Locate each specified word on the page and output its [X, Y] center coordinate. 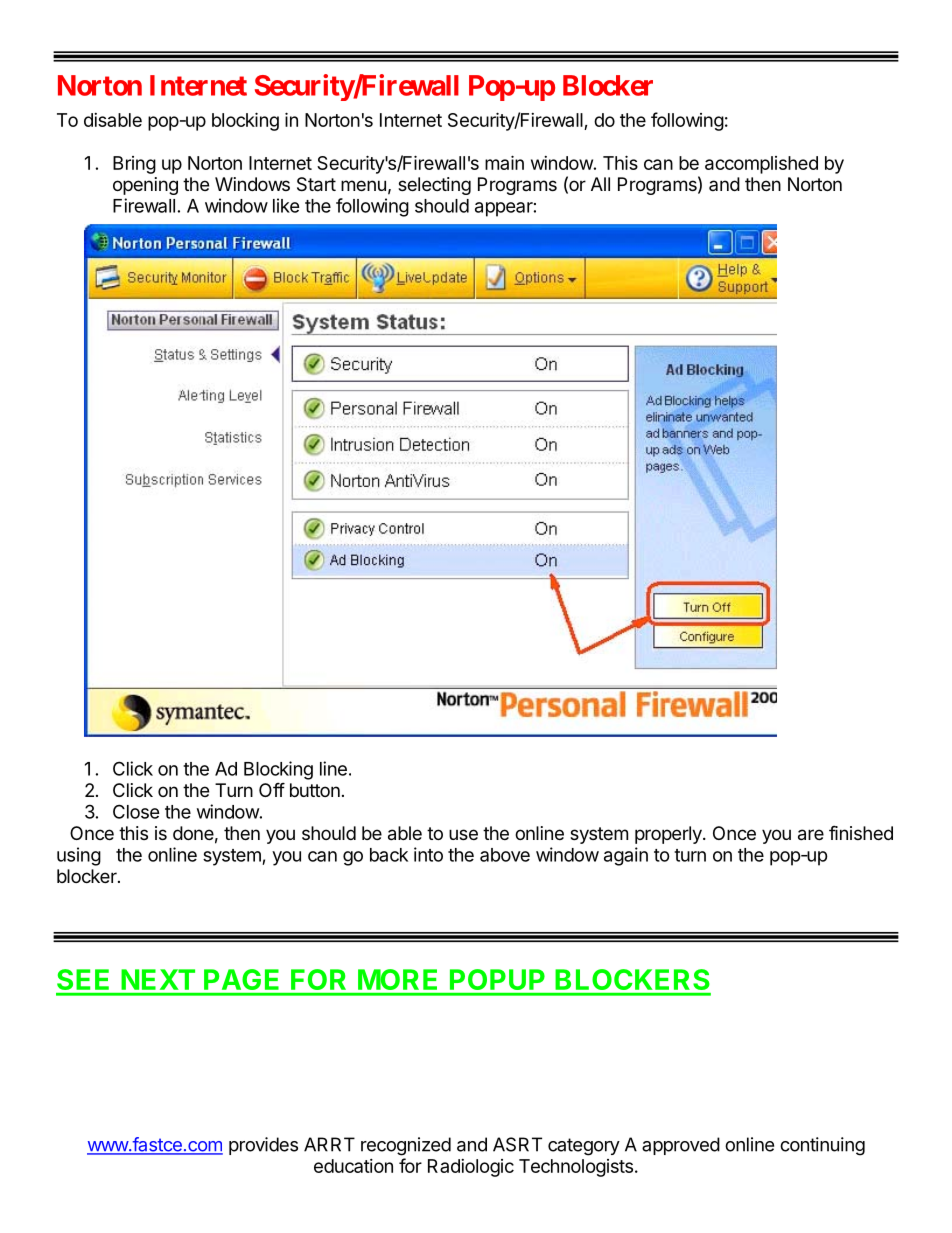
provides [263, 1146]
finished [861, 832]
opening [145, 186]
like [286, 205]
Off [272, 789]
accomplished [761, 165]
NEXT [158, 979]
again [626, 856]
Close [136, 811]
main [504, 162]
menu [363, 185]
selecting [434, 186]
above [505, 855]
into [428, 854]
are [811, 835]
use [463, 834]
